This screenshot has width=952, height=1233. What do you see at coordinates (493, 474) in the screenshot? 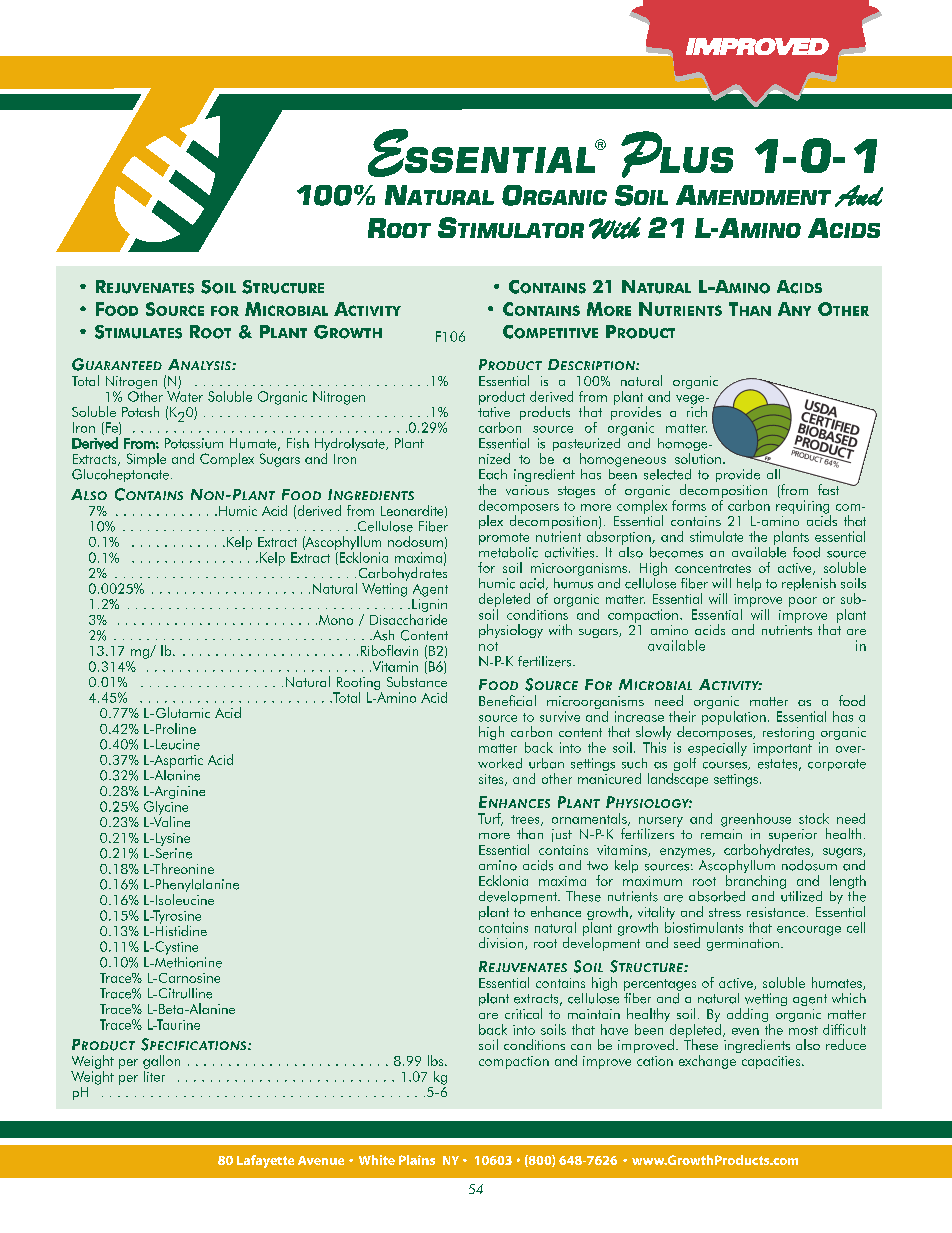
I see `Each` at bounding box center [493, 474].
